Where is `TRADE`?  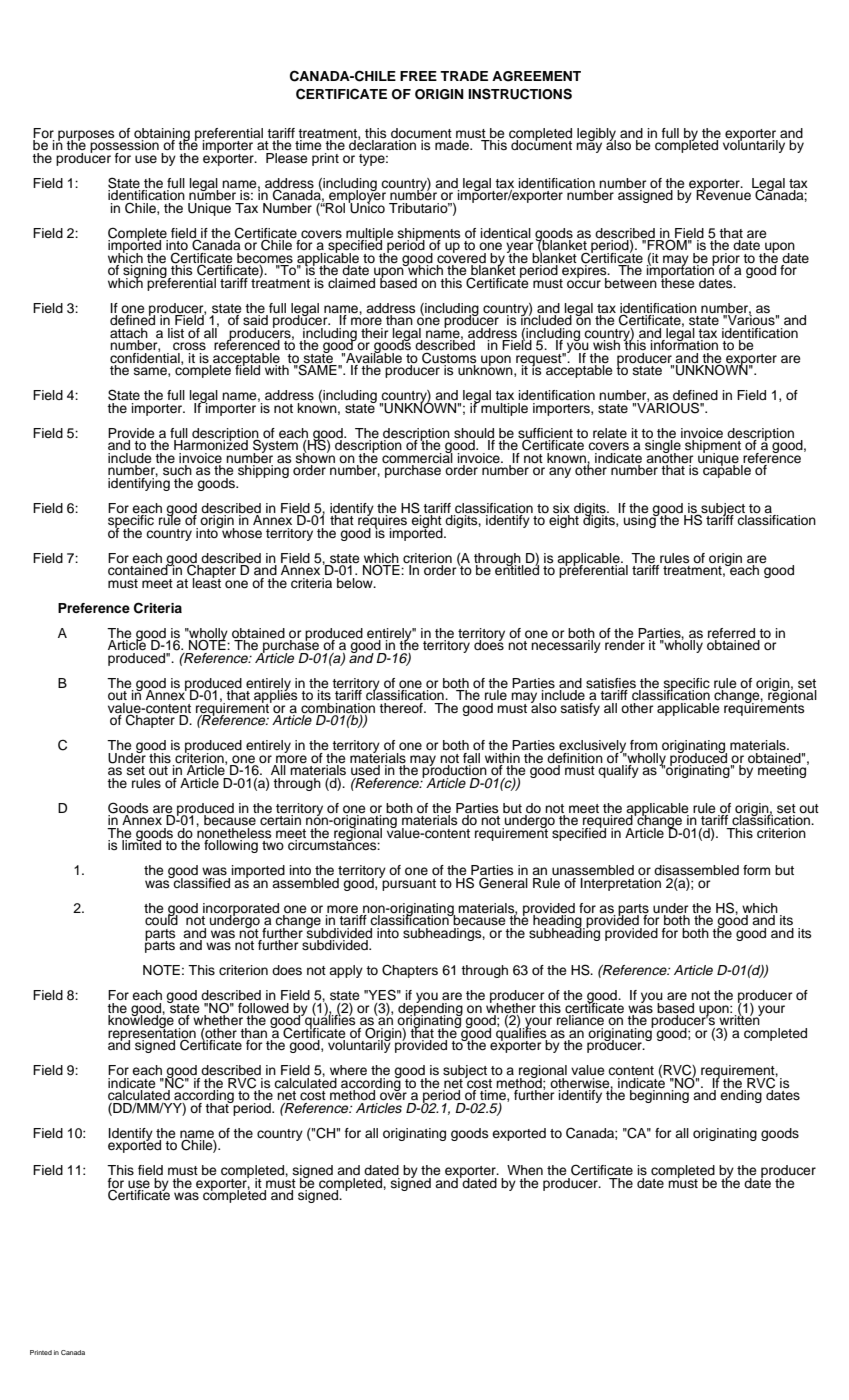 TRADE is located at coordinates (464, 76).
